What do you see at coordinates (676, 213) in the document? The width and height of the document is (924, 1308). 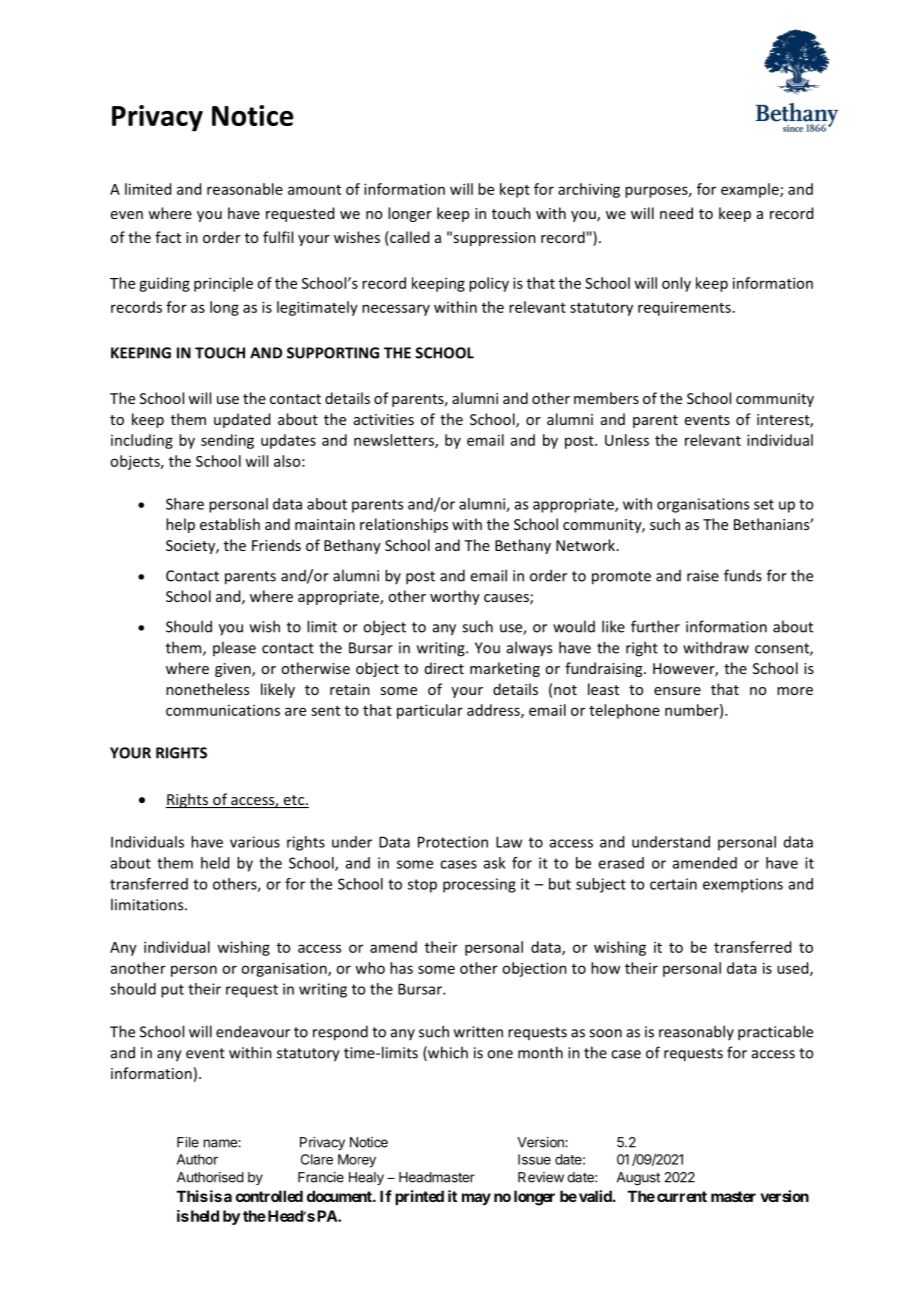 I see `need` at bounding box center [676, 213].
